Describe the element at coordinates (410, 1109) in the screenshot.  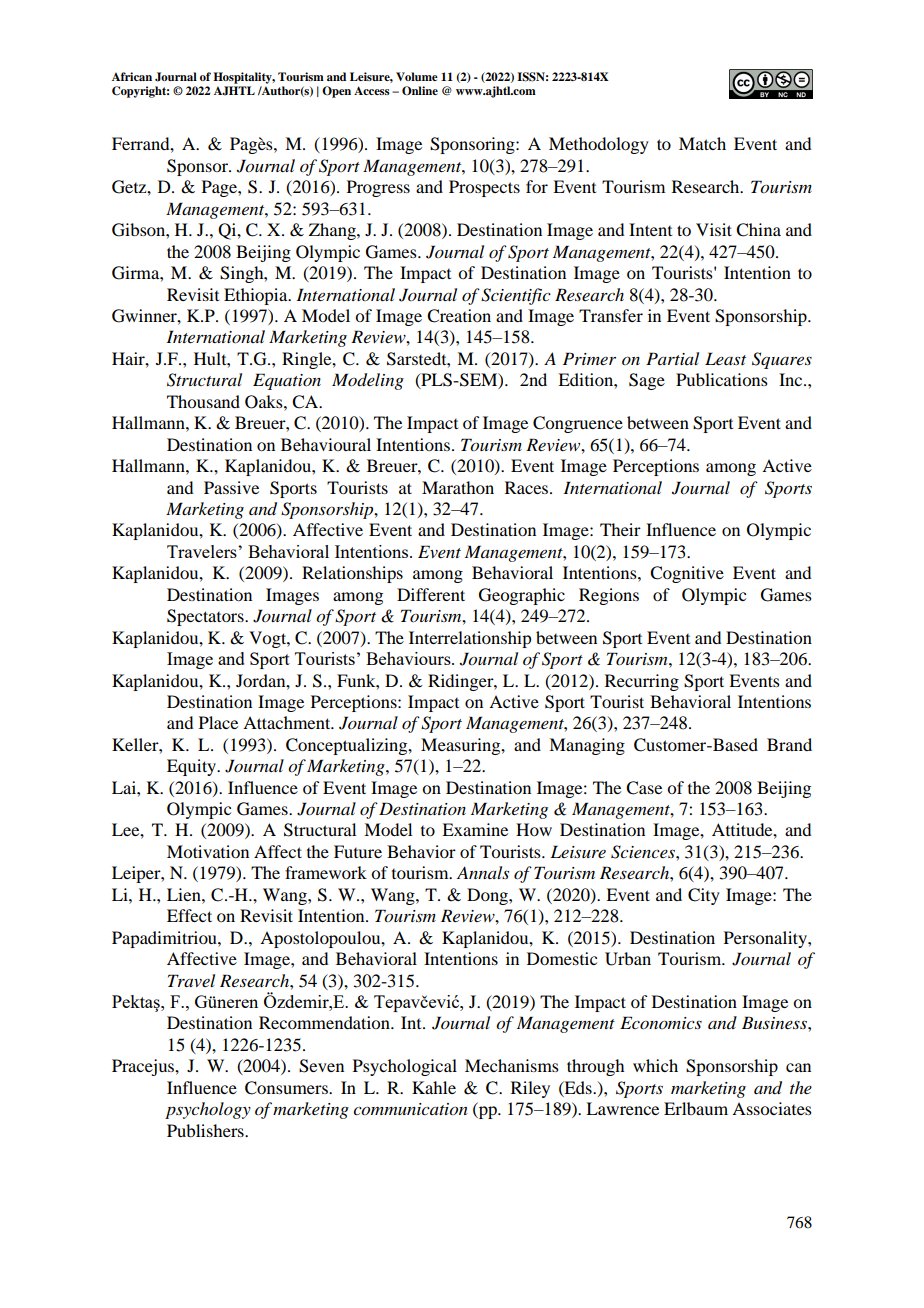
I see `communication` at that location.
